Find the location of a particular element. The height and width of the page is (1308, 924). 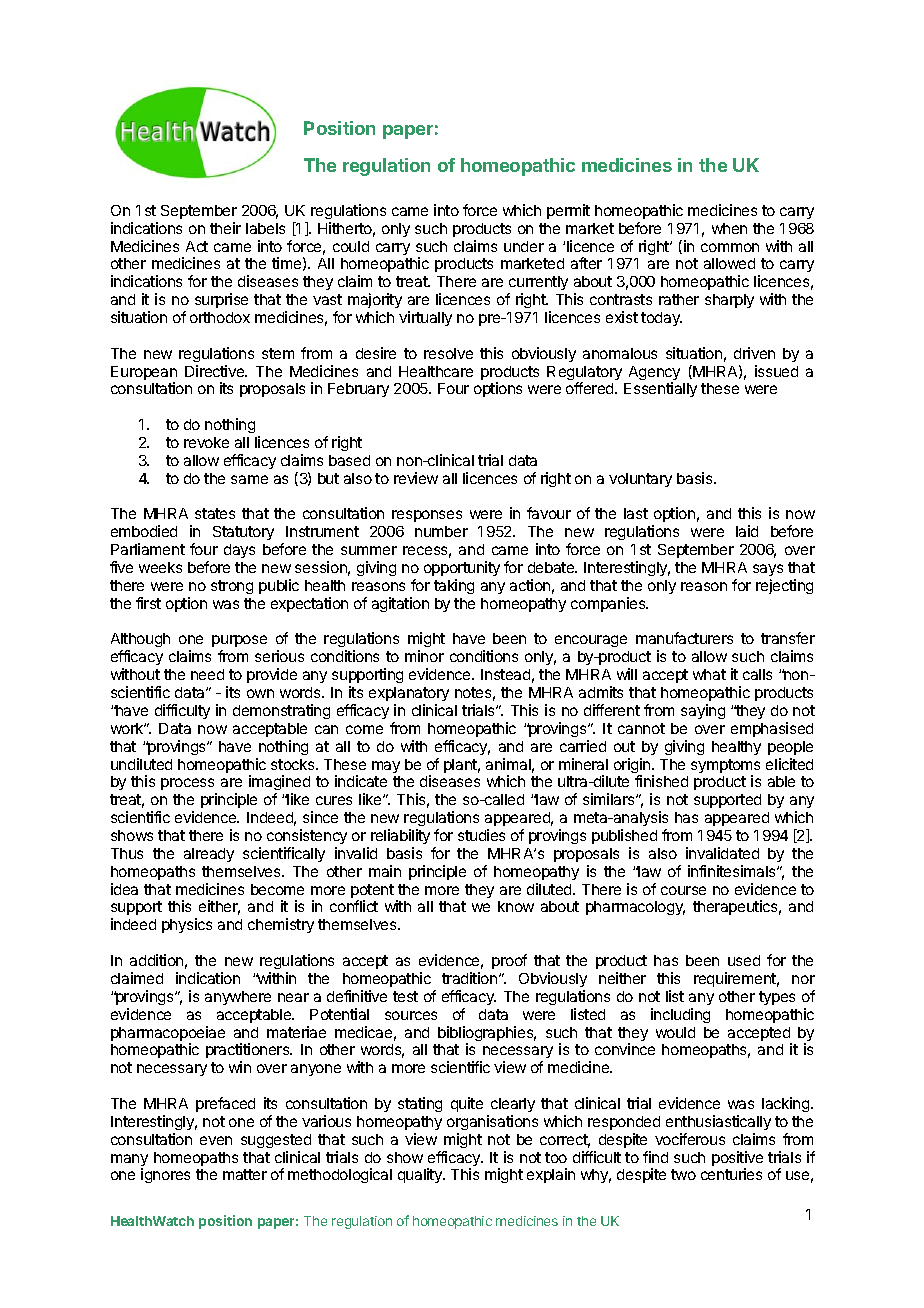

organisations is located at coordinates (492, 1122).
